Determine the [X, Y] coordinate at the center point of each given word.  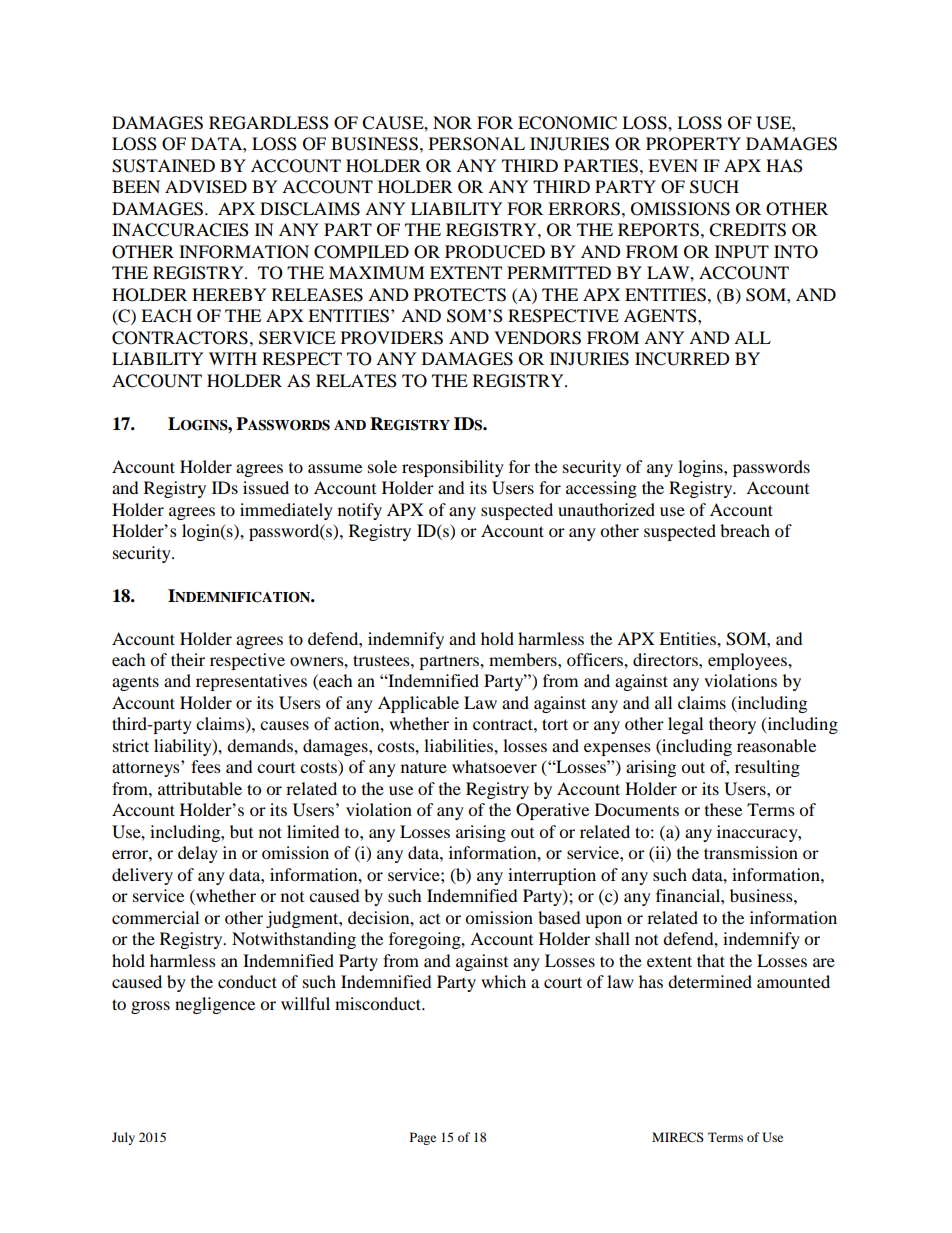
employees [748, 661]
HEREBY [229, 294]
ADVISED [206, 187]
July [123, 1138]
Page [423, 1138]
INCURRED [682, 359]
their [188, 659]
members [524, 659]
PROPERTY [693, 144]
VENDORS [537, 338]
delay [198, 854]
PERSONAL [477, 144]
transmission [751, 852]
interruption [552, 876]
